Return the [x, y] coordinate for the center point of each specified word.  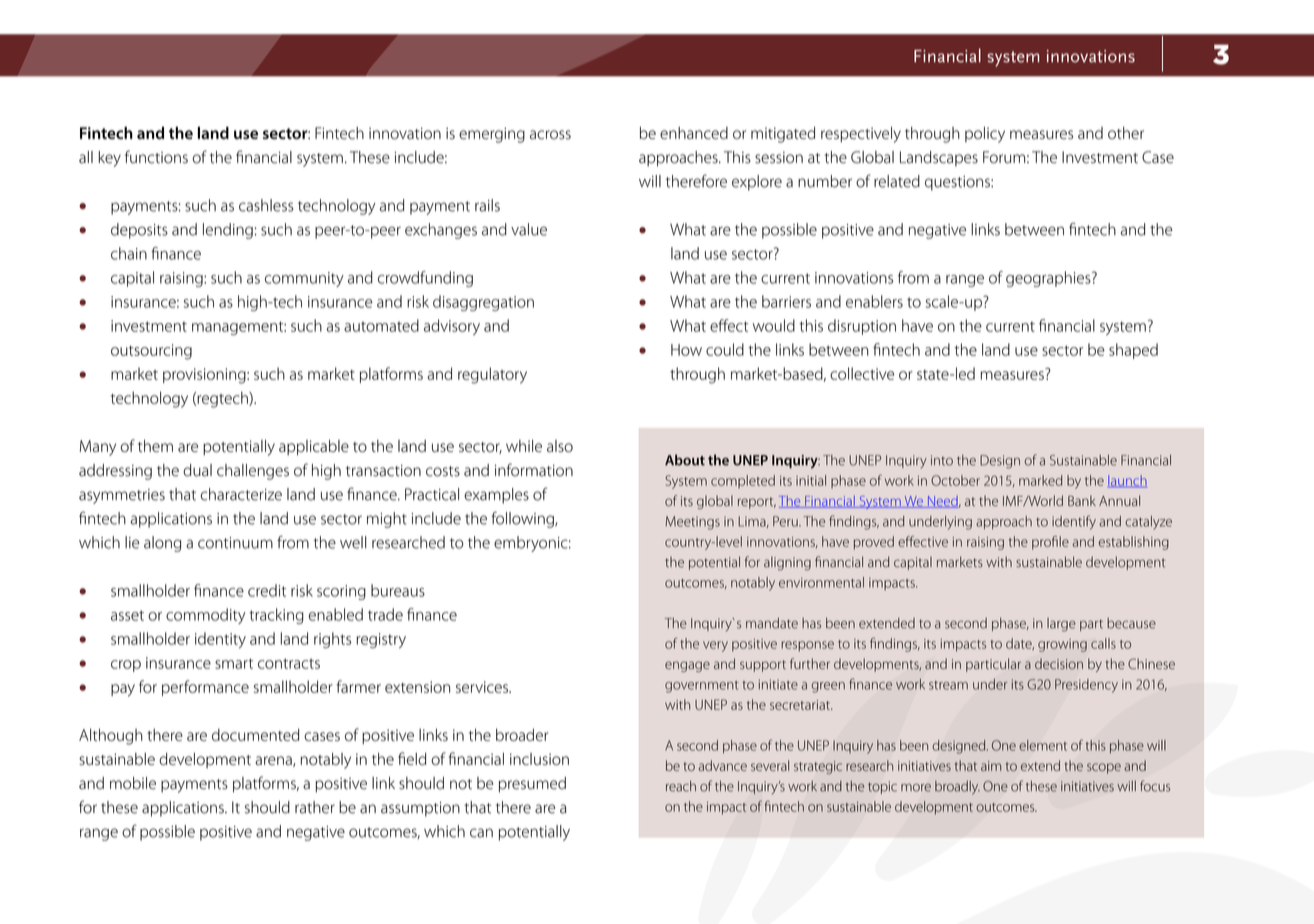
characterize [241, 494]
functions [156, 157]
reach [681, 786]
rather [315, 807]
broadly [957, 788]
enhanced [694, 133]
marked [1040, 480]
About [685, 460]
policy [985, 135]
